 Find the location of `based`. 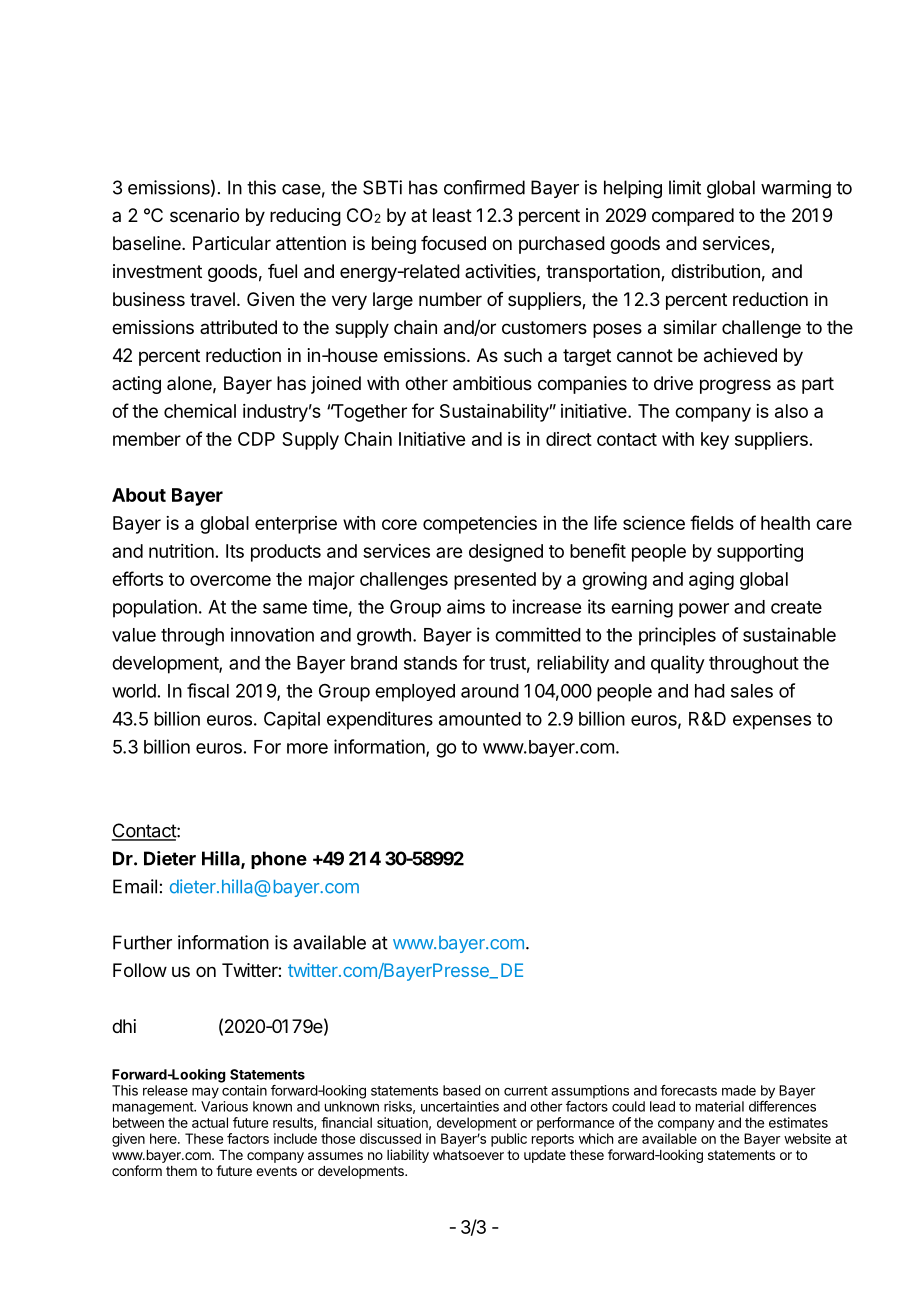

based is located at coordinates (462, 1090).
